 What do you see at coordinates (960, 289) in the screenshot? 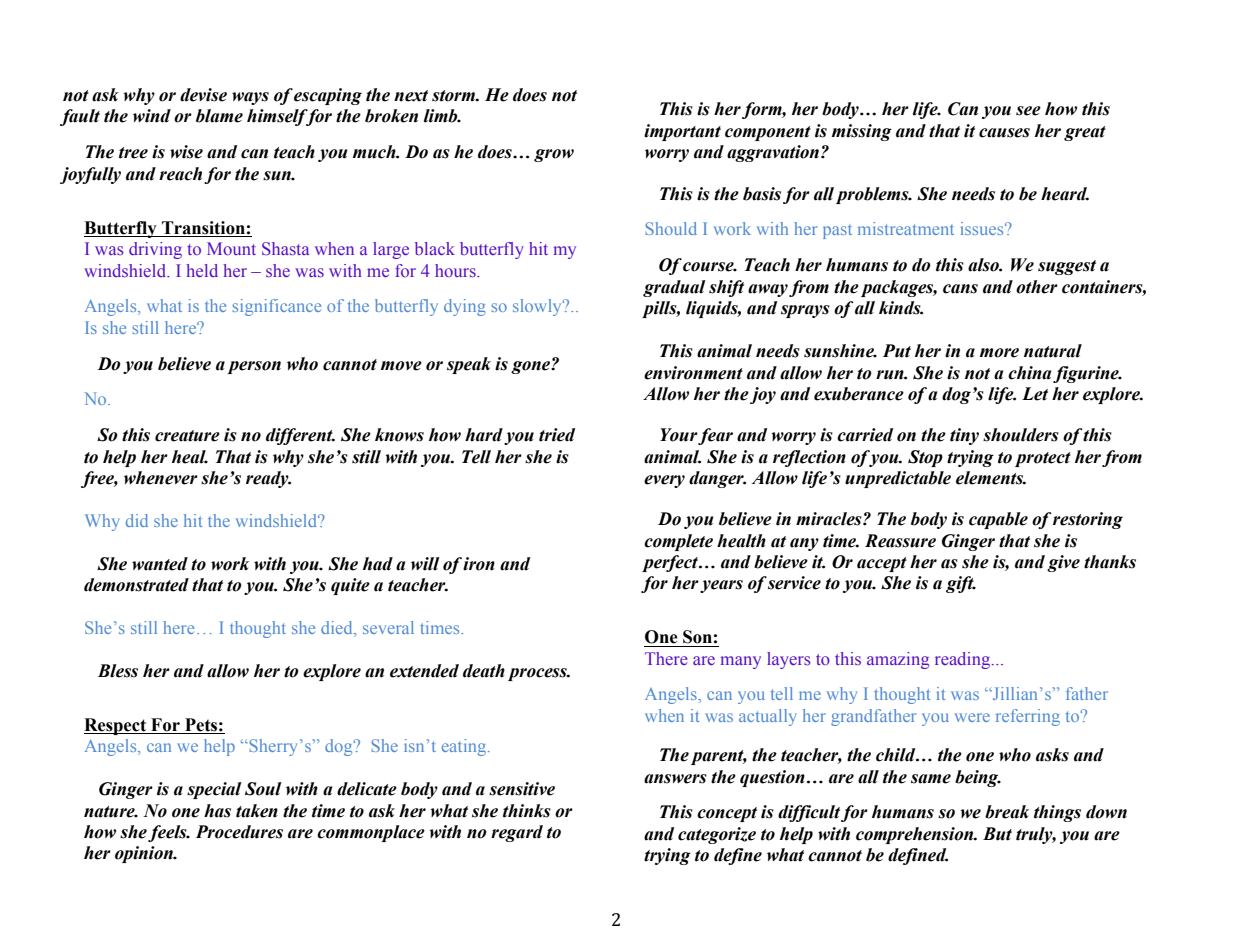
I see `cans` at bounding box center [960, 289].
